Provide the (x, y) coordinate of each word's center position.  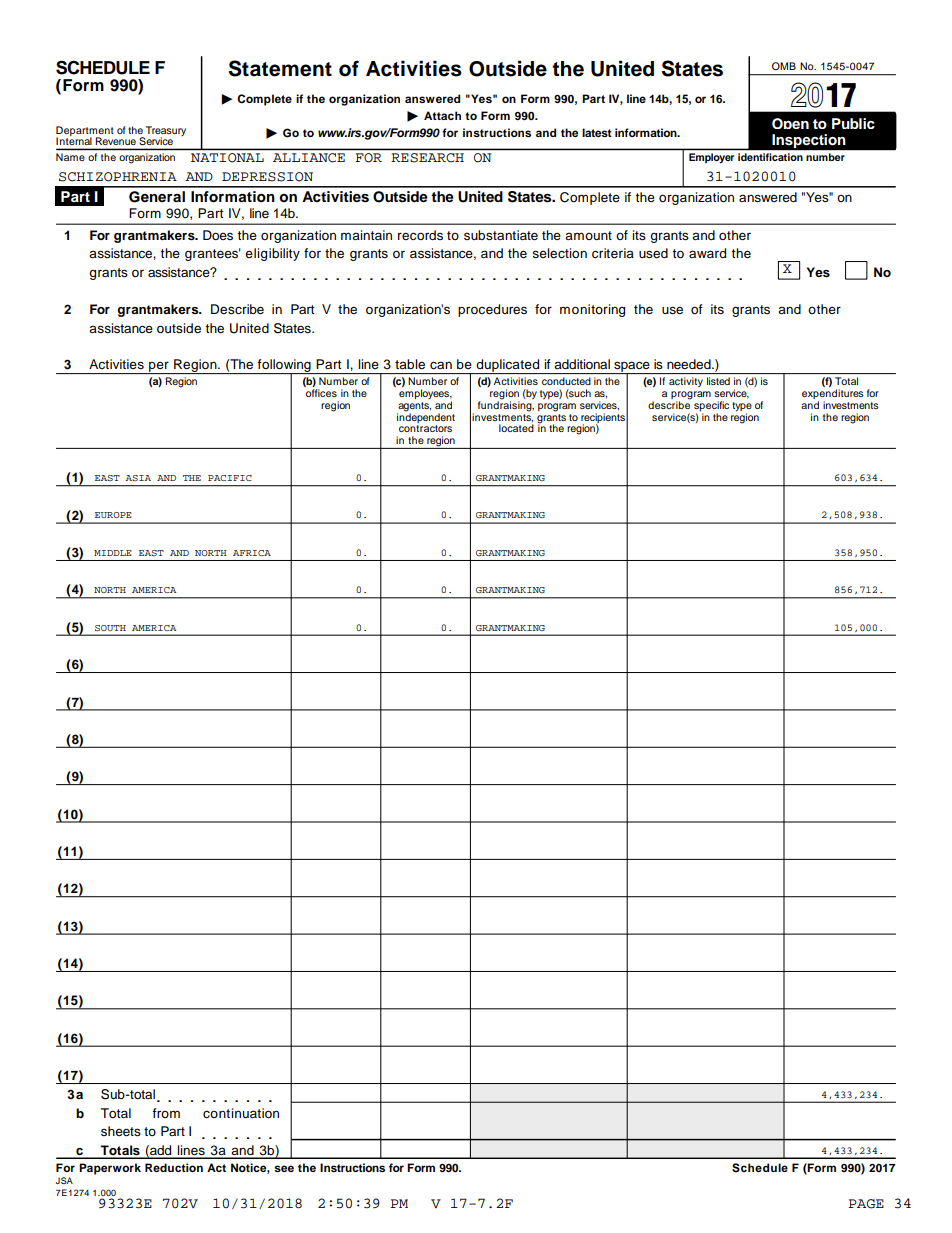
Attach (442, 115)
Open (790, 123)
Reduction (174, 1167)
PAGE (866, 1204)
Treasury (166, 132)
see (284, 1168)
